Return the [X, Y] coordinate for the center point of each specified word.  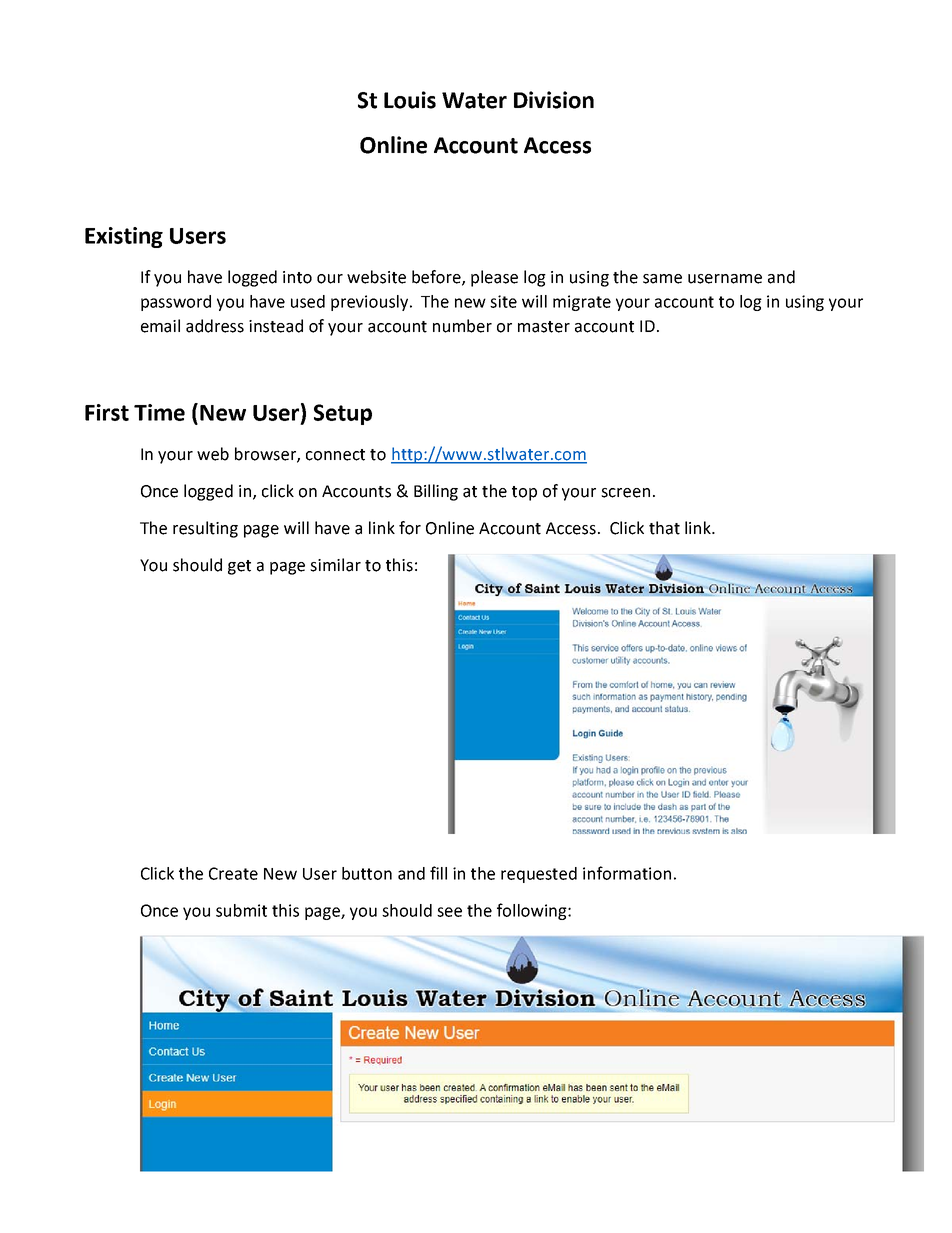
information [627, 873]
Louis [410, 100]
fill [438, 873]
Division [554, 100]
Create [233, 873]
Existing [124, 237]
